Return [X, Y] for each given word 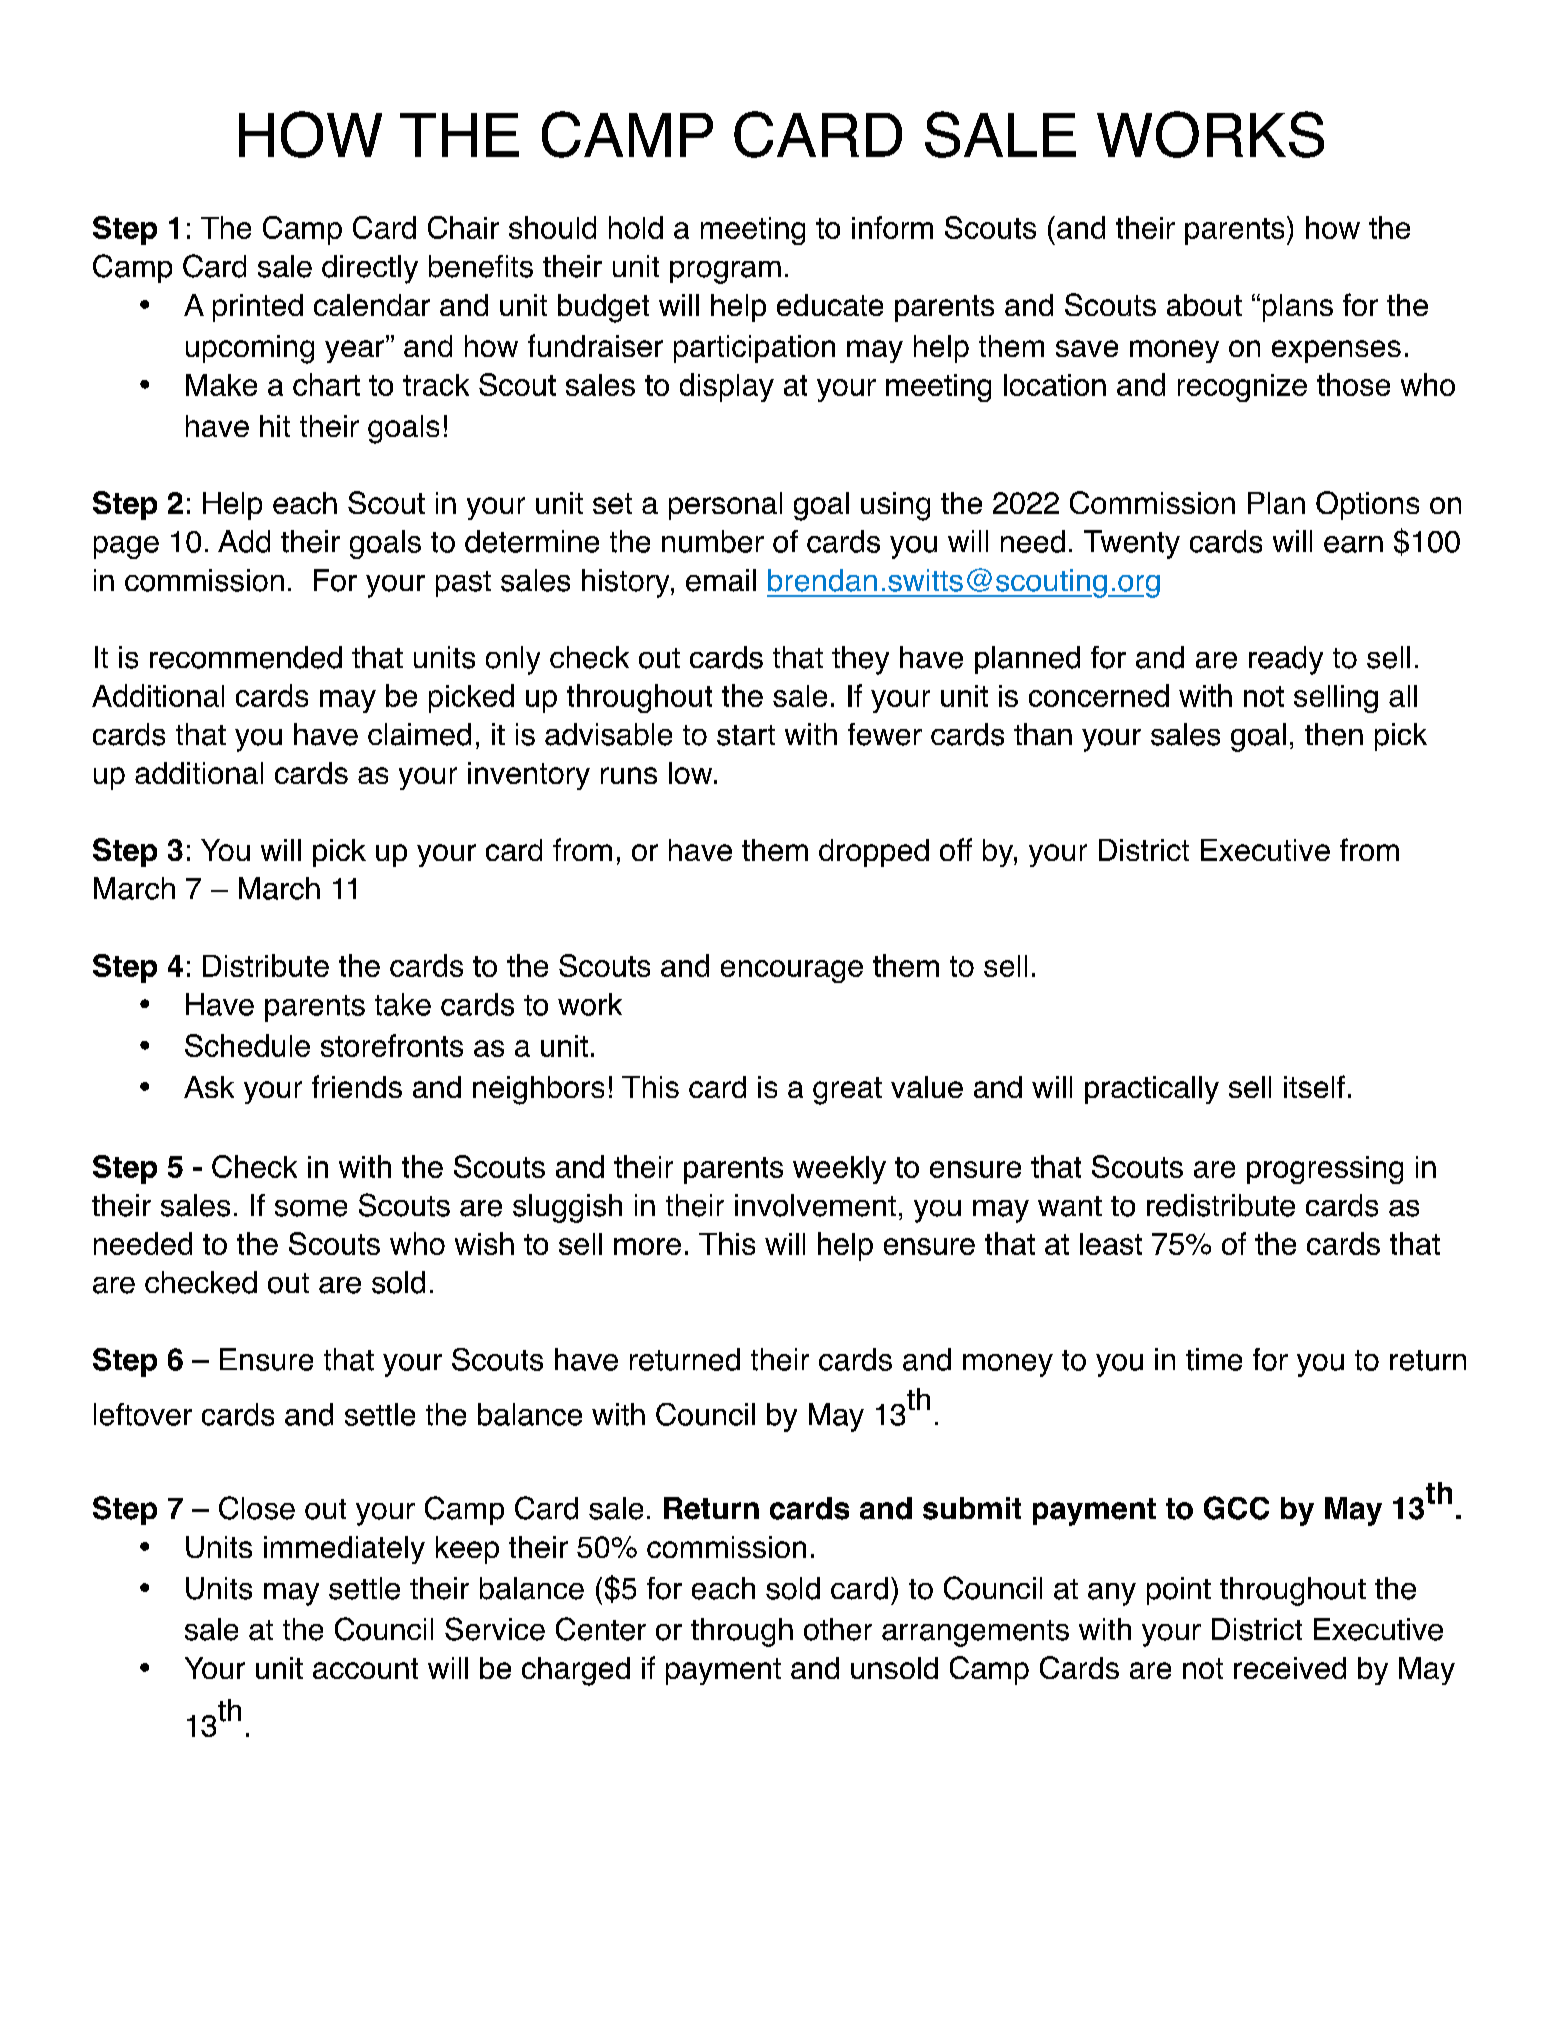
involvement [815, 1205]
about [1204, 305]
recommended [246, 657]
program [725, 272]
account [365, 1668]
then [1334, 734]
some [311, 1208]
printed [258, 308]
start [746, 735]
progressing [1325, 1170]
